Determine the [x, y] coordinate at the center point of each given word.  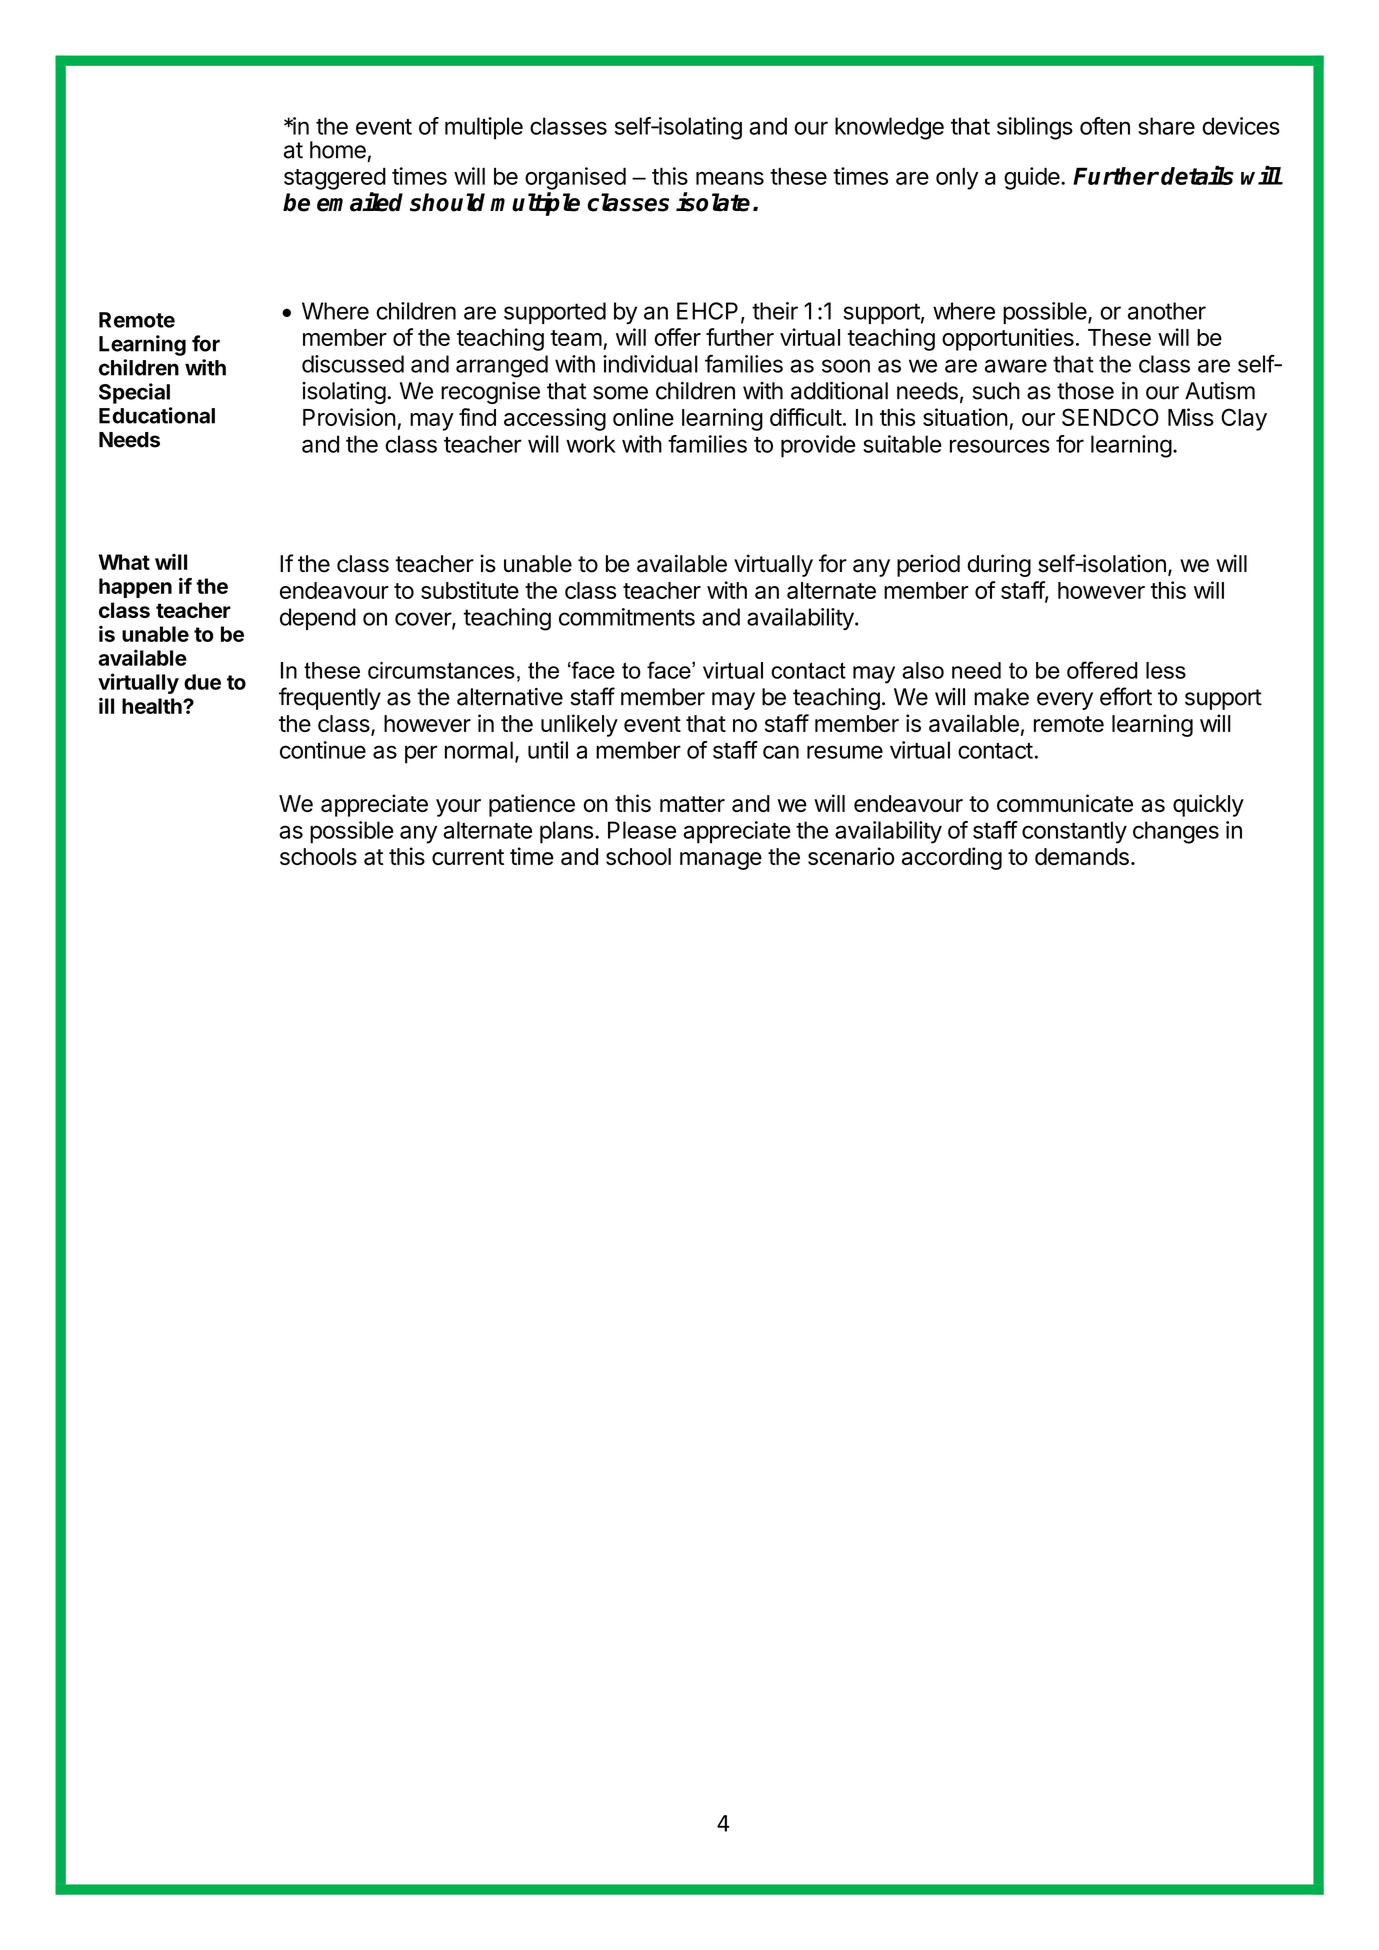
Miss [1191, 417]
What [124, 562]
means [730, 178]
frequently [330, 698]
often [1105, 126]
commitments [627, 617]
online [643, 417]
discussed [353, 364]
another [1167, 311]
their [775, 311]
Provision [349, 417]
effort [1126, 696]
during [999, 565]
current [468, 857]
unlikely [579, 725]
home [338, 150]
